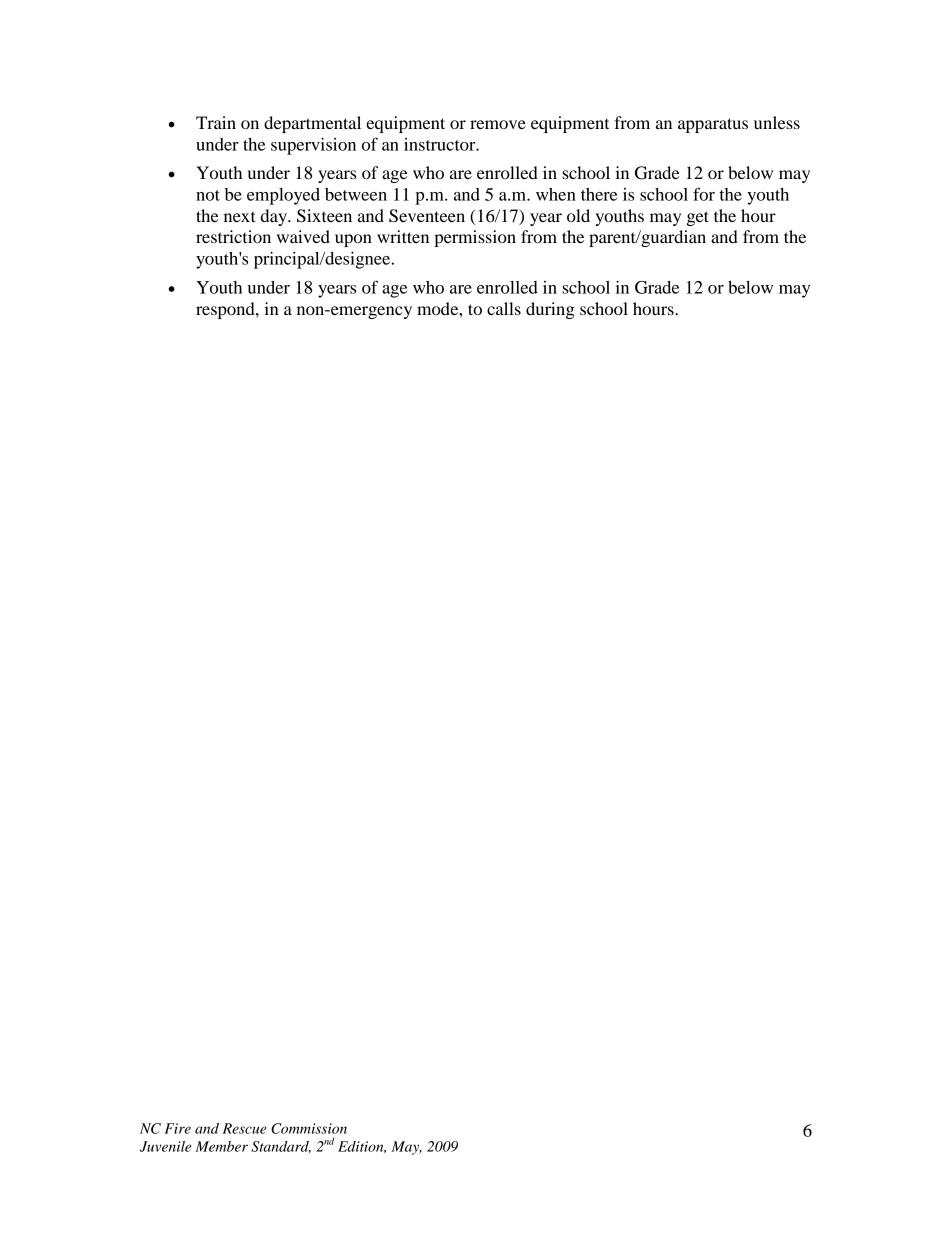 The image size is (952, 1233). I want to click on respond, so click(226, 310).
